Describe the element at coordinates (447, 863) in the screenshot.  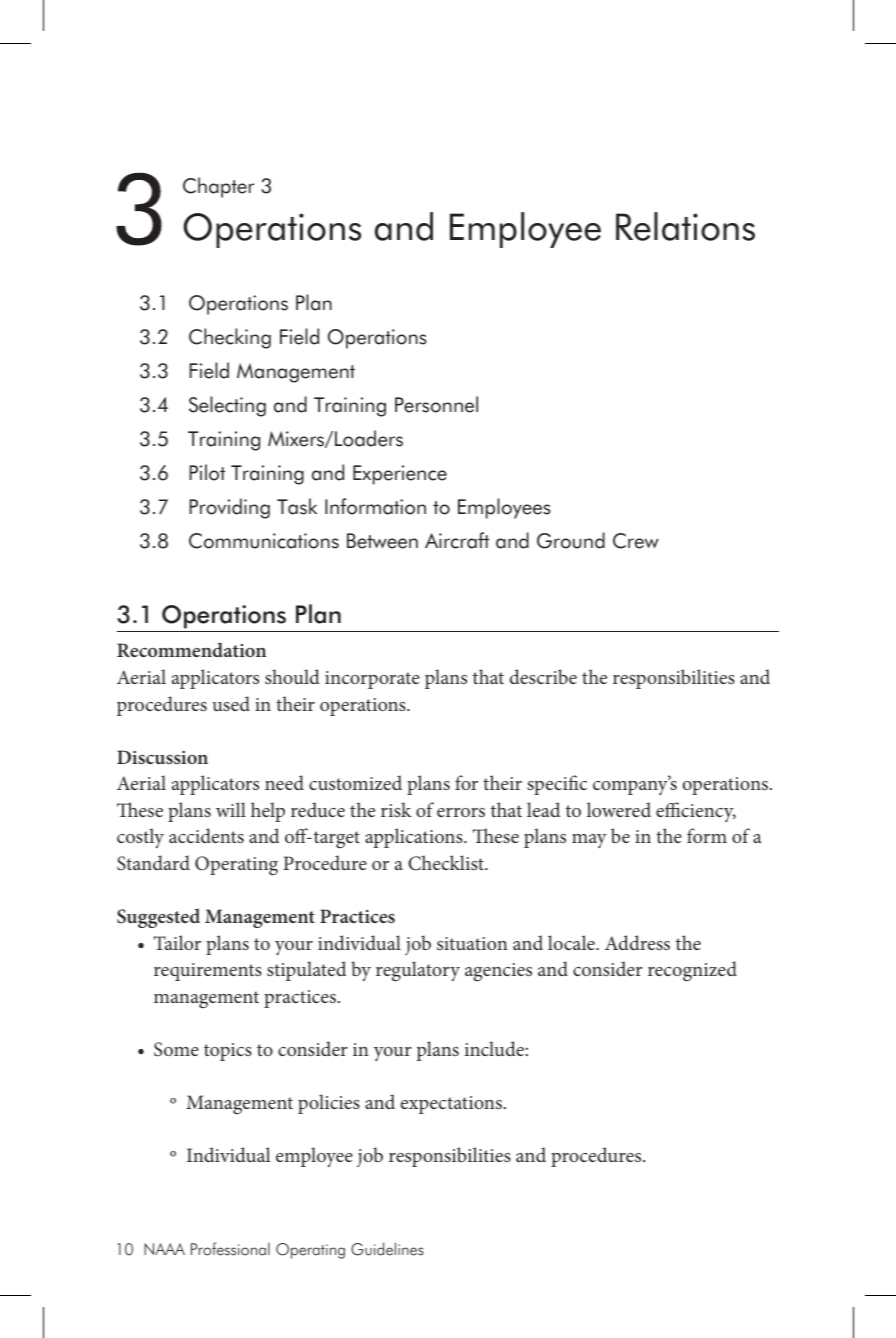
I see `Checklist` at that location.
